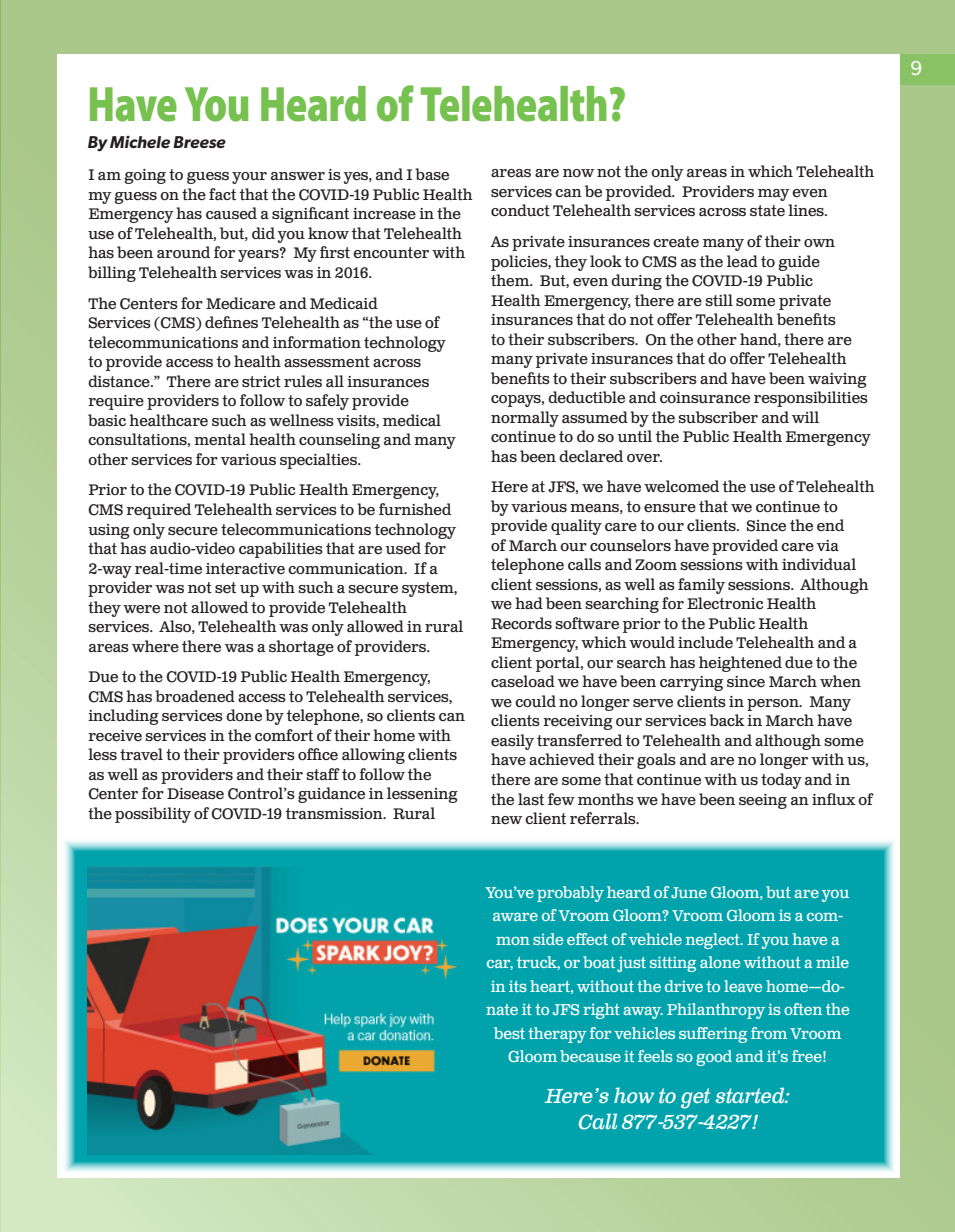 This screenshot has width=955, height=1232. What do you see at coordinates (509, 1033) in the screenshot?
I see `best` at bounding box center [509, 1033].
